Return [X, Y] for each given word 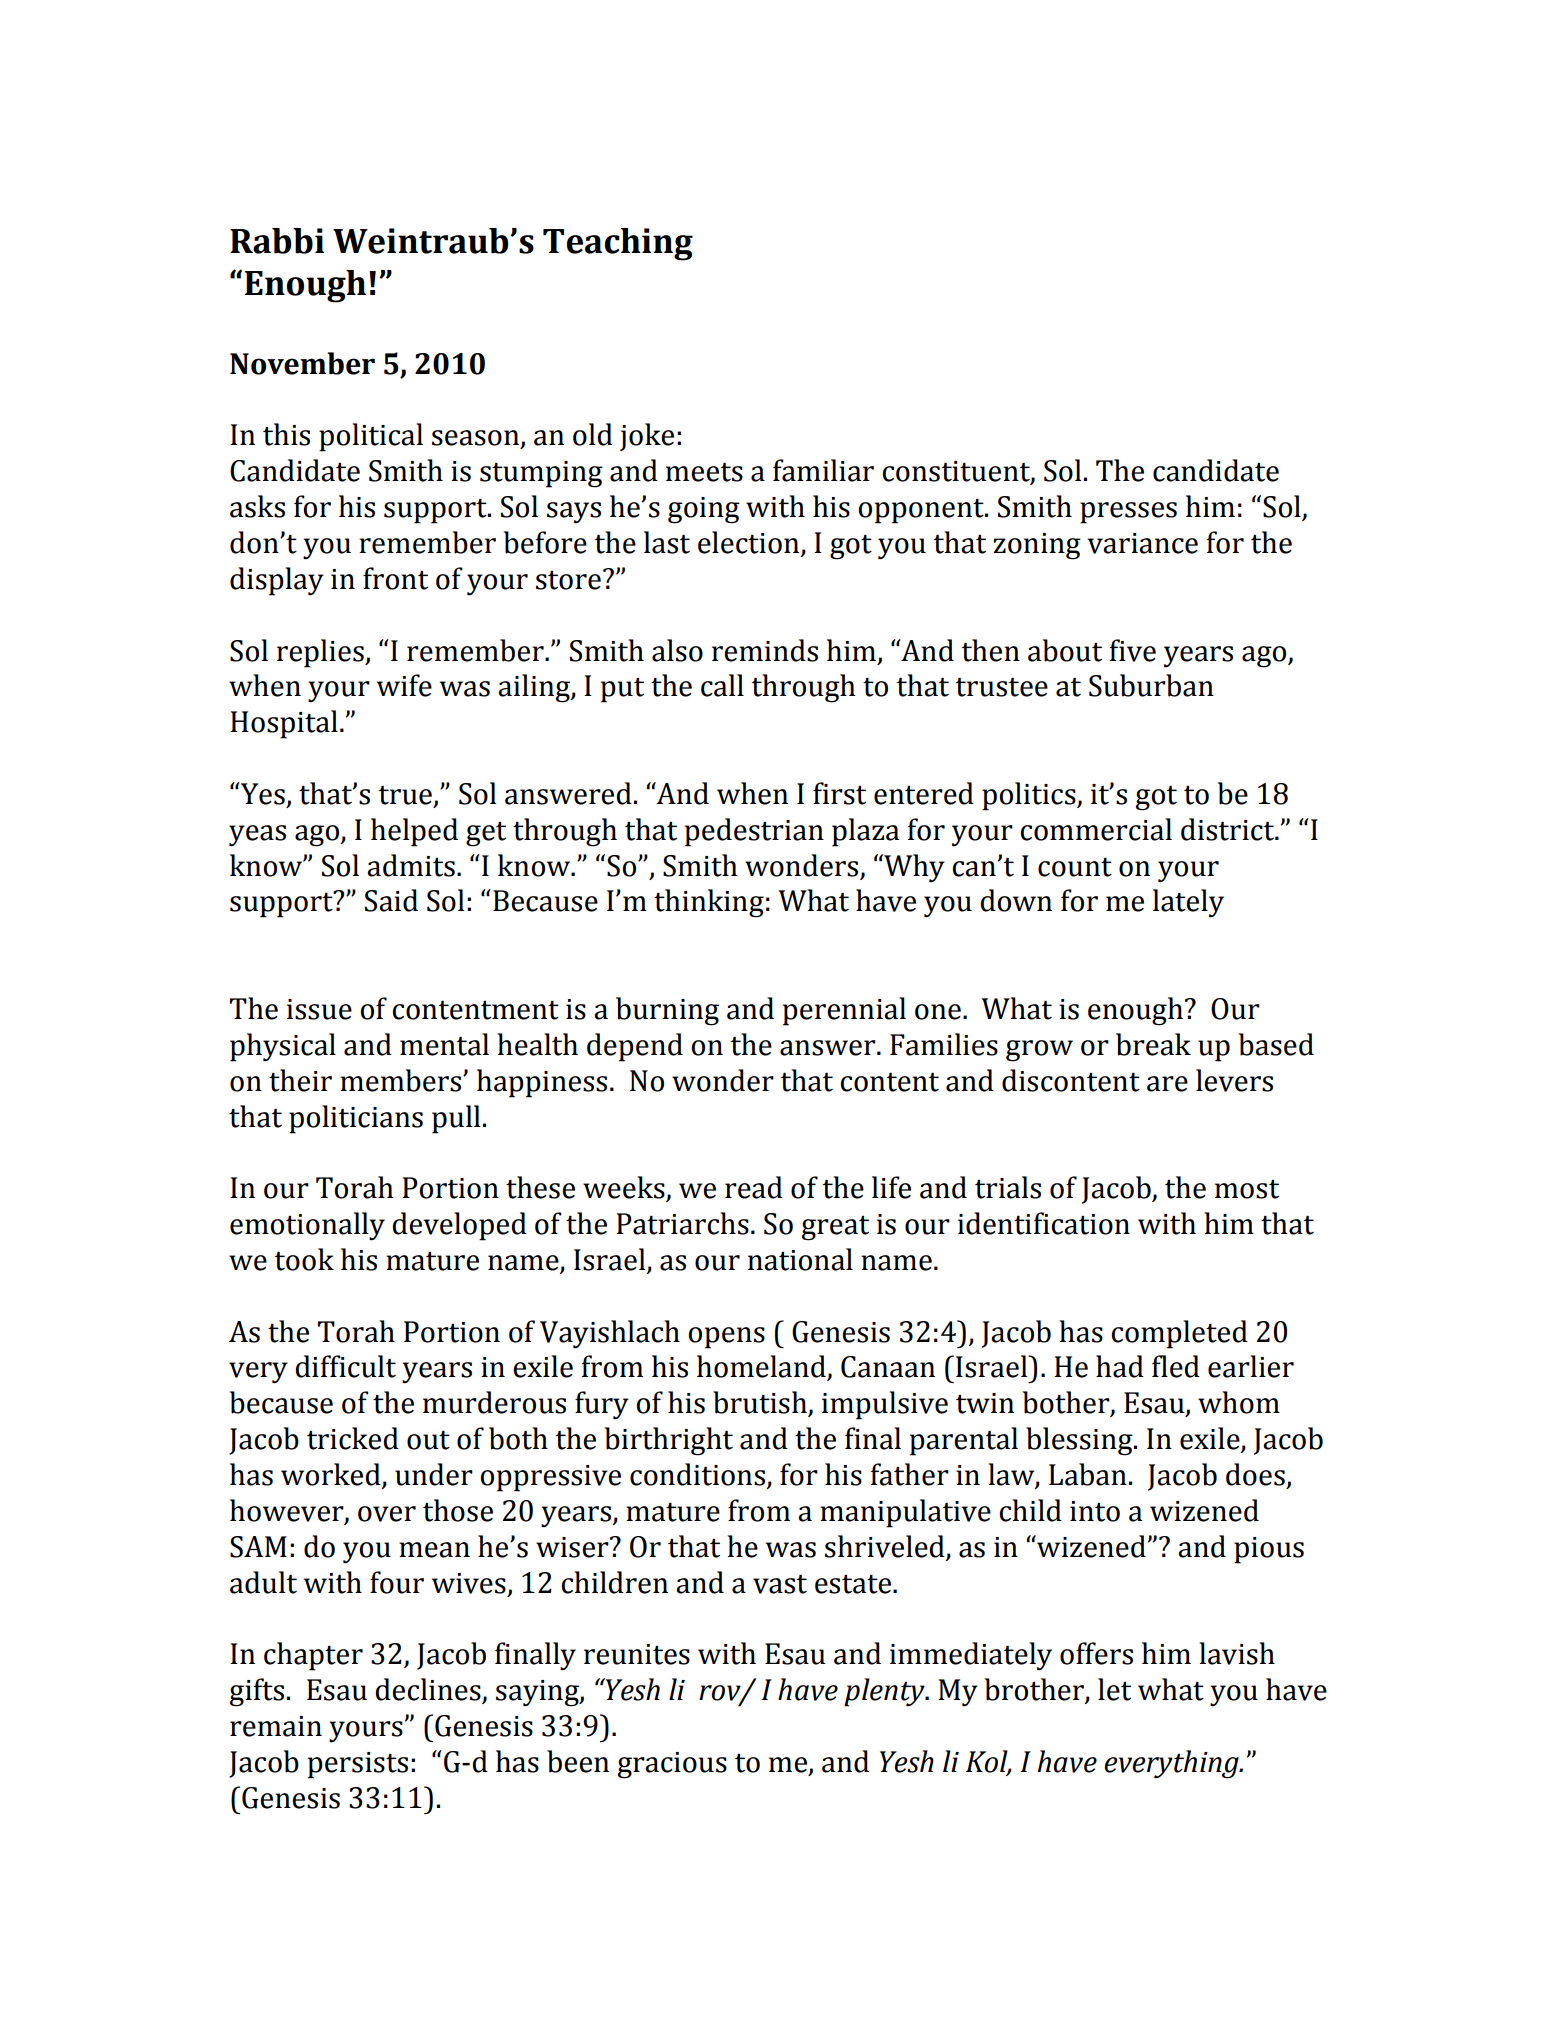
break [1153, 1044]
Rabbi [277, 241]
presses [1128, 513]
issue [319, 1009]
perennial [844, 1011]
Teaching [618, 244]
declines [429, 1690]
